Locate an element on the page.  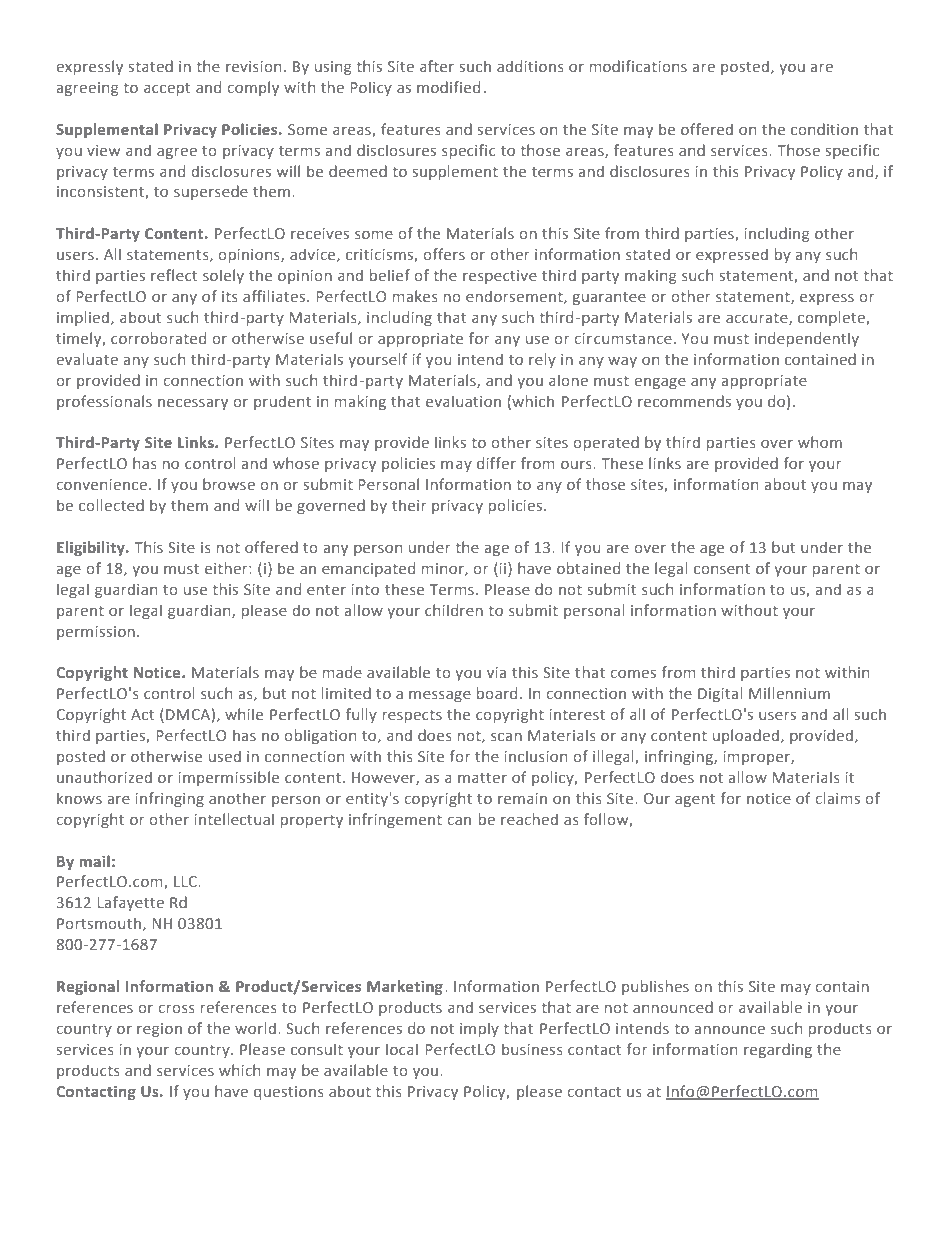
condition is located at coordinates (824, 129).
